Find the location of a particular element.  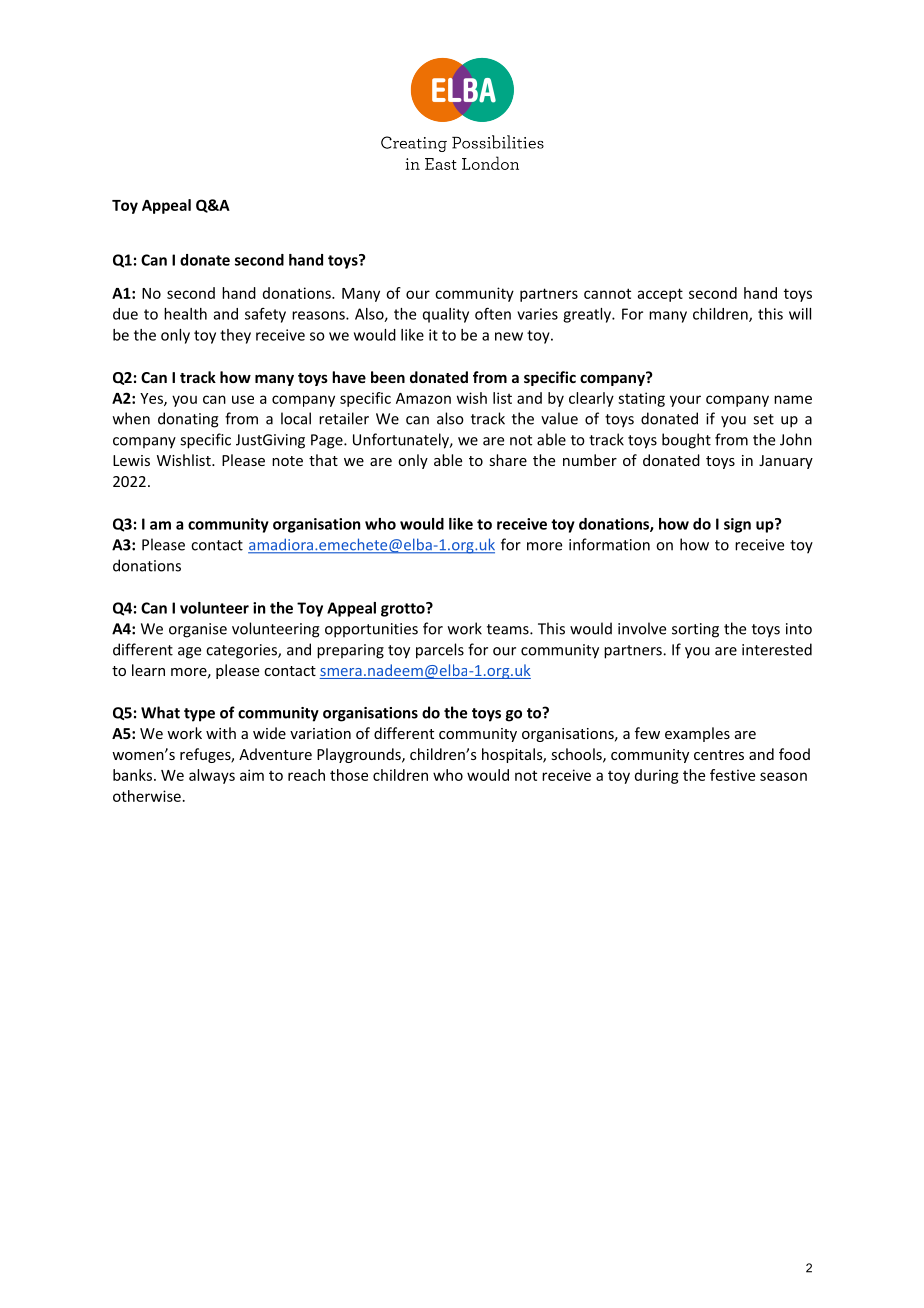

donating is located at coordinates (188, 420).
